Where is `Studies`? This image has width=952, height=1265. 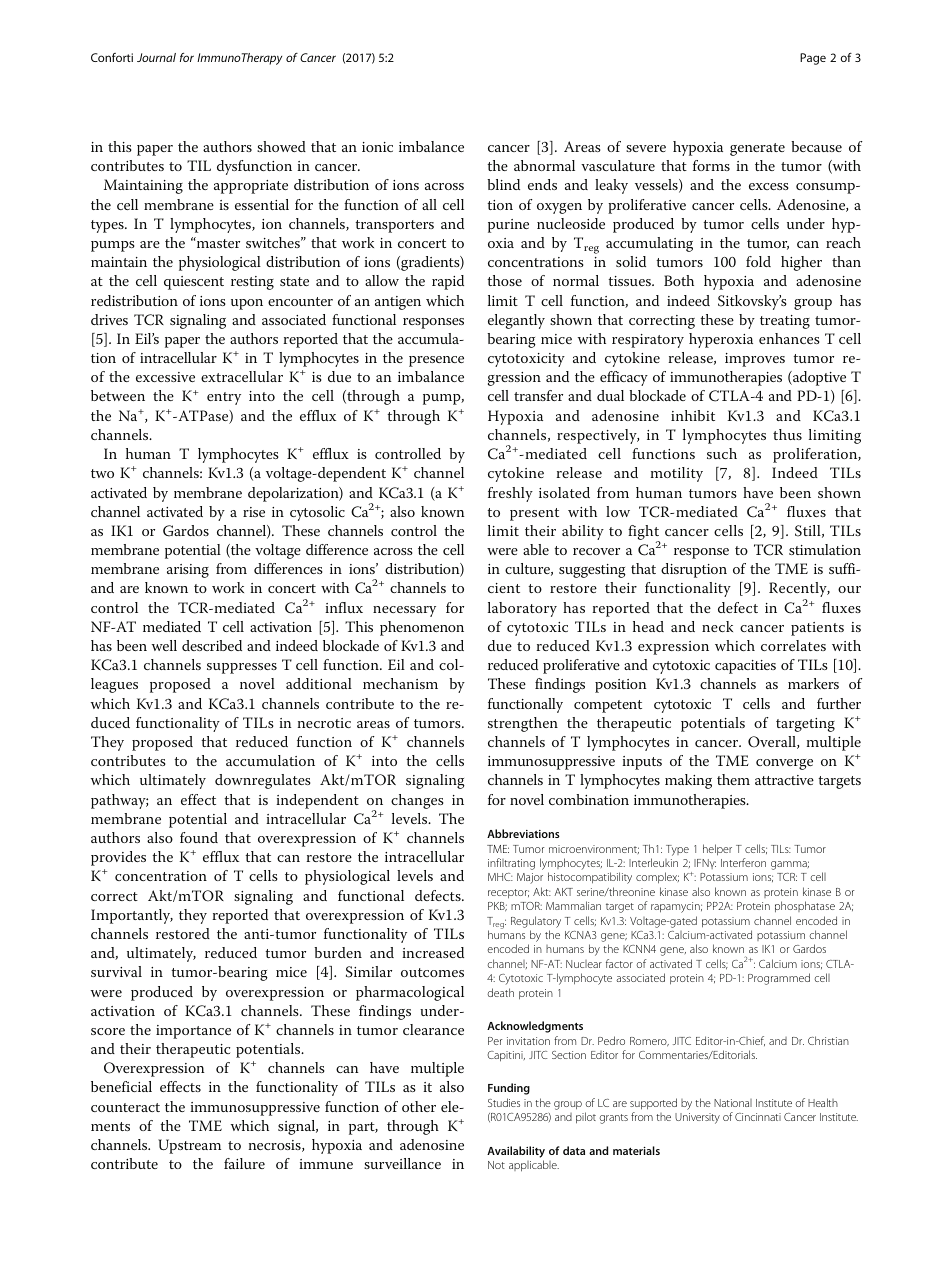
Studies is located at coordinates (504, 1102).
